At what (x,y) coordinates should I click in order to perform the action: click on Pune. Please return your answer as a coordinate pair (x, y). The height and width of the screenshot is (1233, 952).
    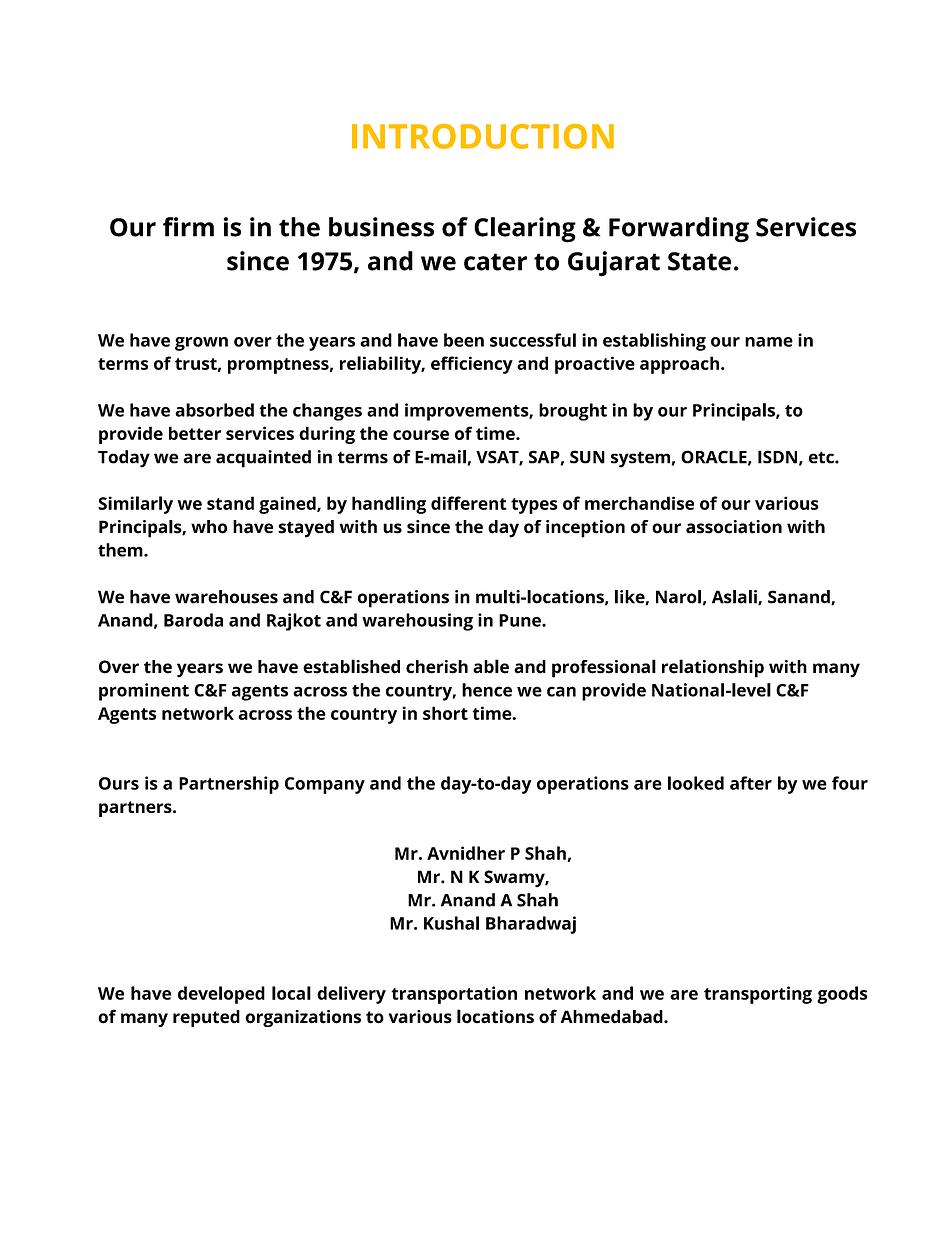
    Looking at the image, I should click on (521, 620).
